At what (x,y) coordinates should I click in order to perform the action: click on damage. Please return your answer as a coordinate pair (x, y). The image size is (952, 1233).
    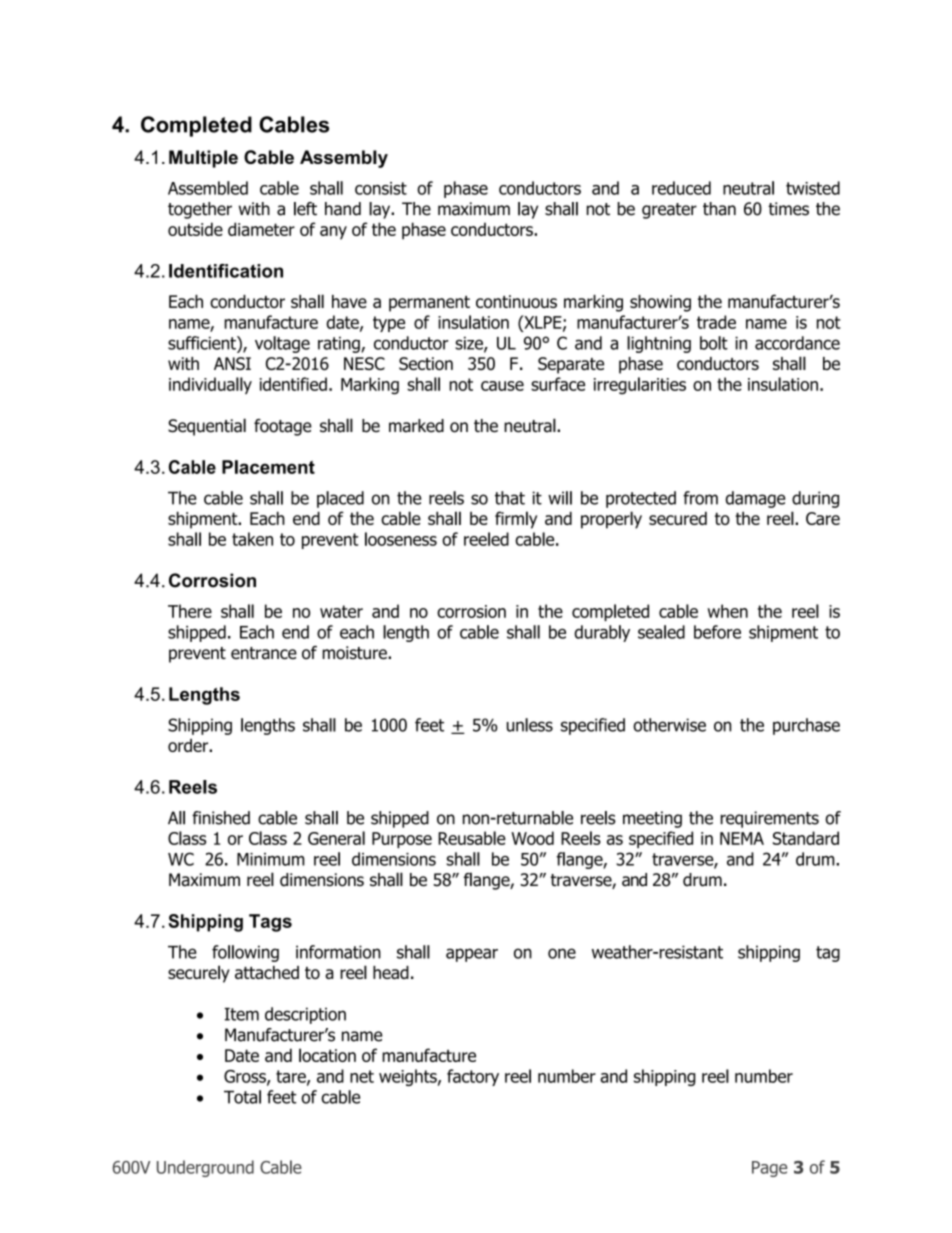
    Looking at the image, I should click on (755, 499).
